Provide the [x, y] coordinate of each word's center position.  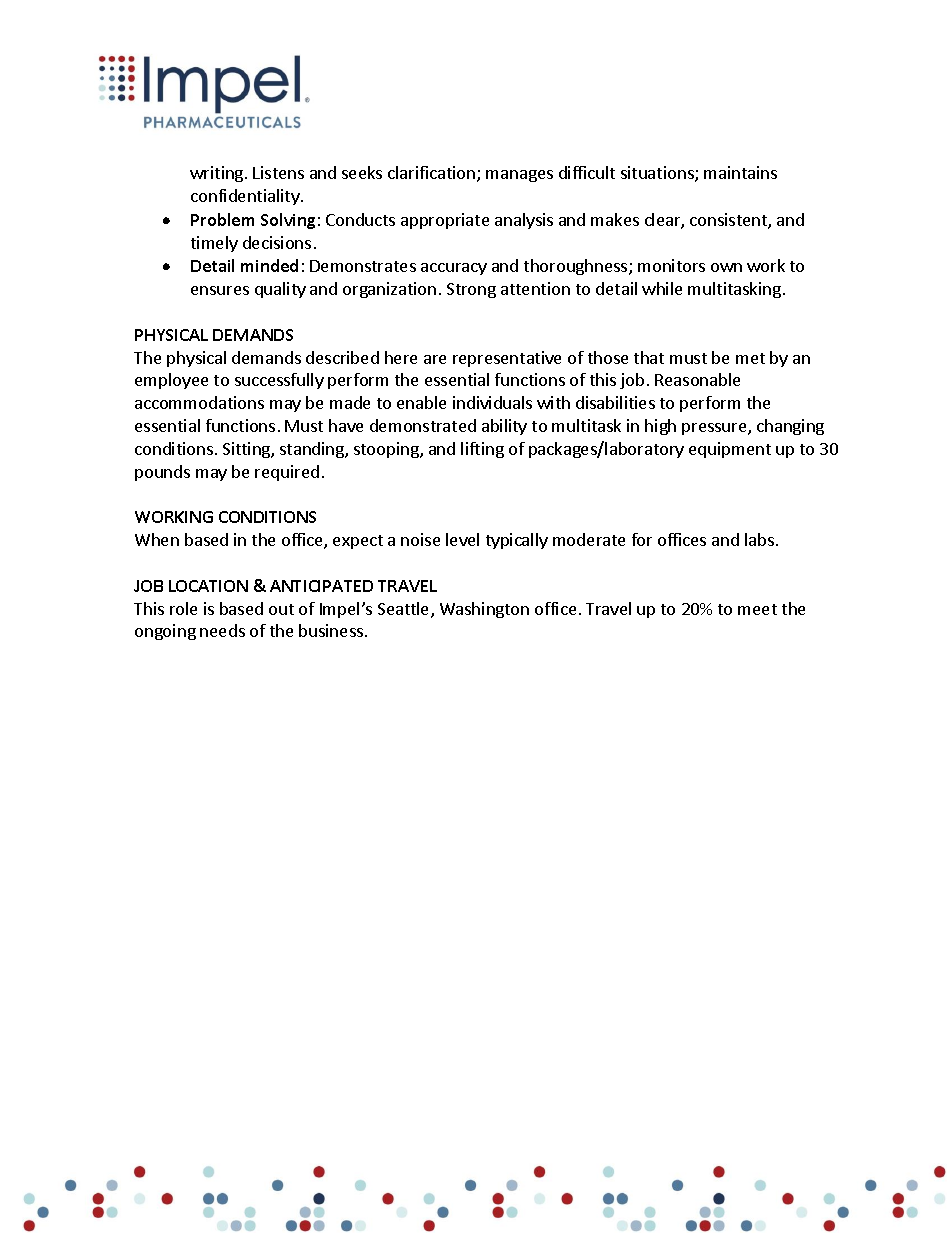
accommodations [199, 402]
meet [757, 609]
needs [222, 630]
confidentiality [246, 197]
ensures [220, 290]
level [462, 539]
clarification [433, 174]
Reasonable [697, 379]
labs [761, 539]
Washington [484, 610]
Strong [471, 290]
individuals [492, 402]
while [662, 288]
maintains [740, 172]
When [157, 539]
